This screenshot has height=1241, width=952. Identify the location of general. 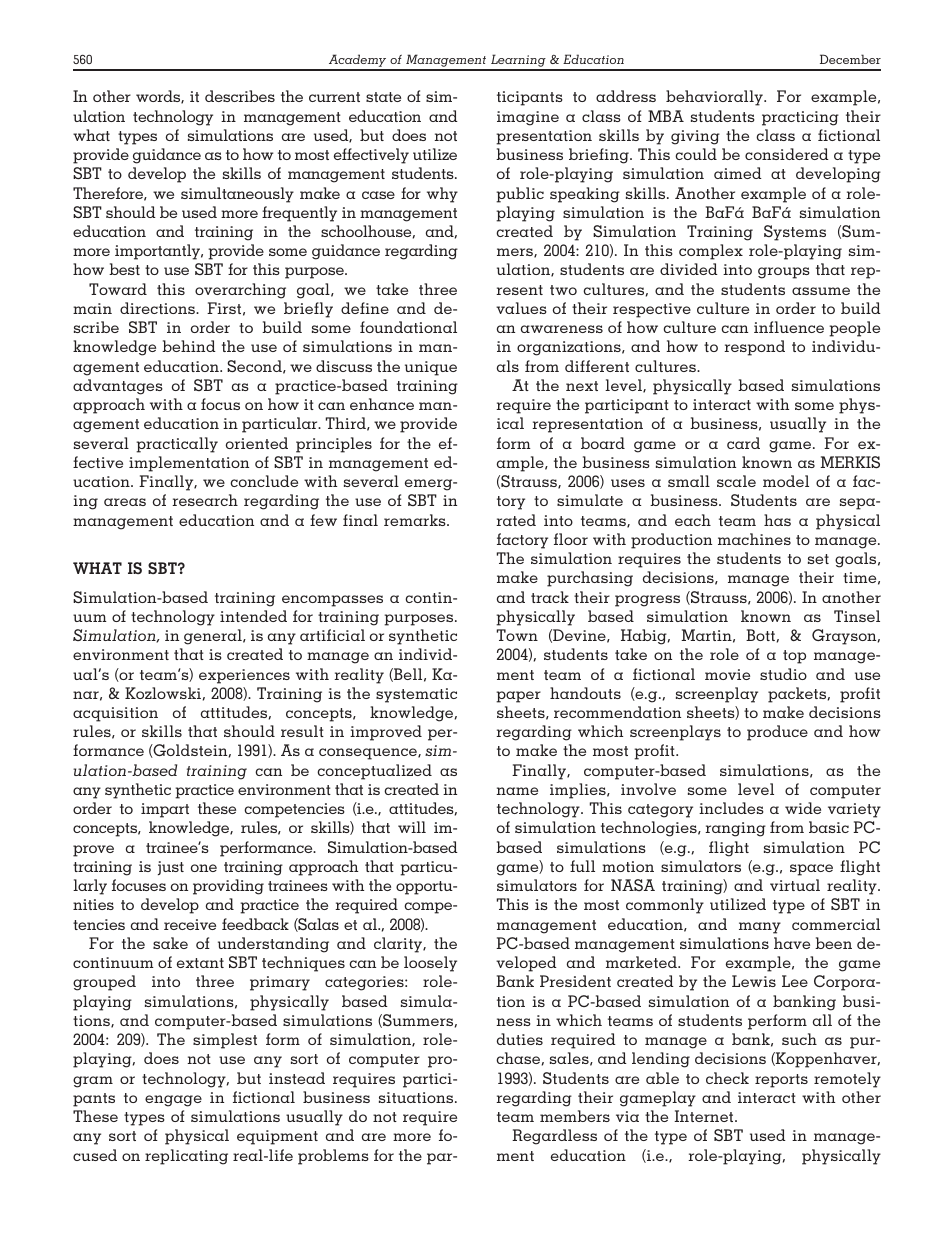
(214, 637).
